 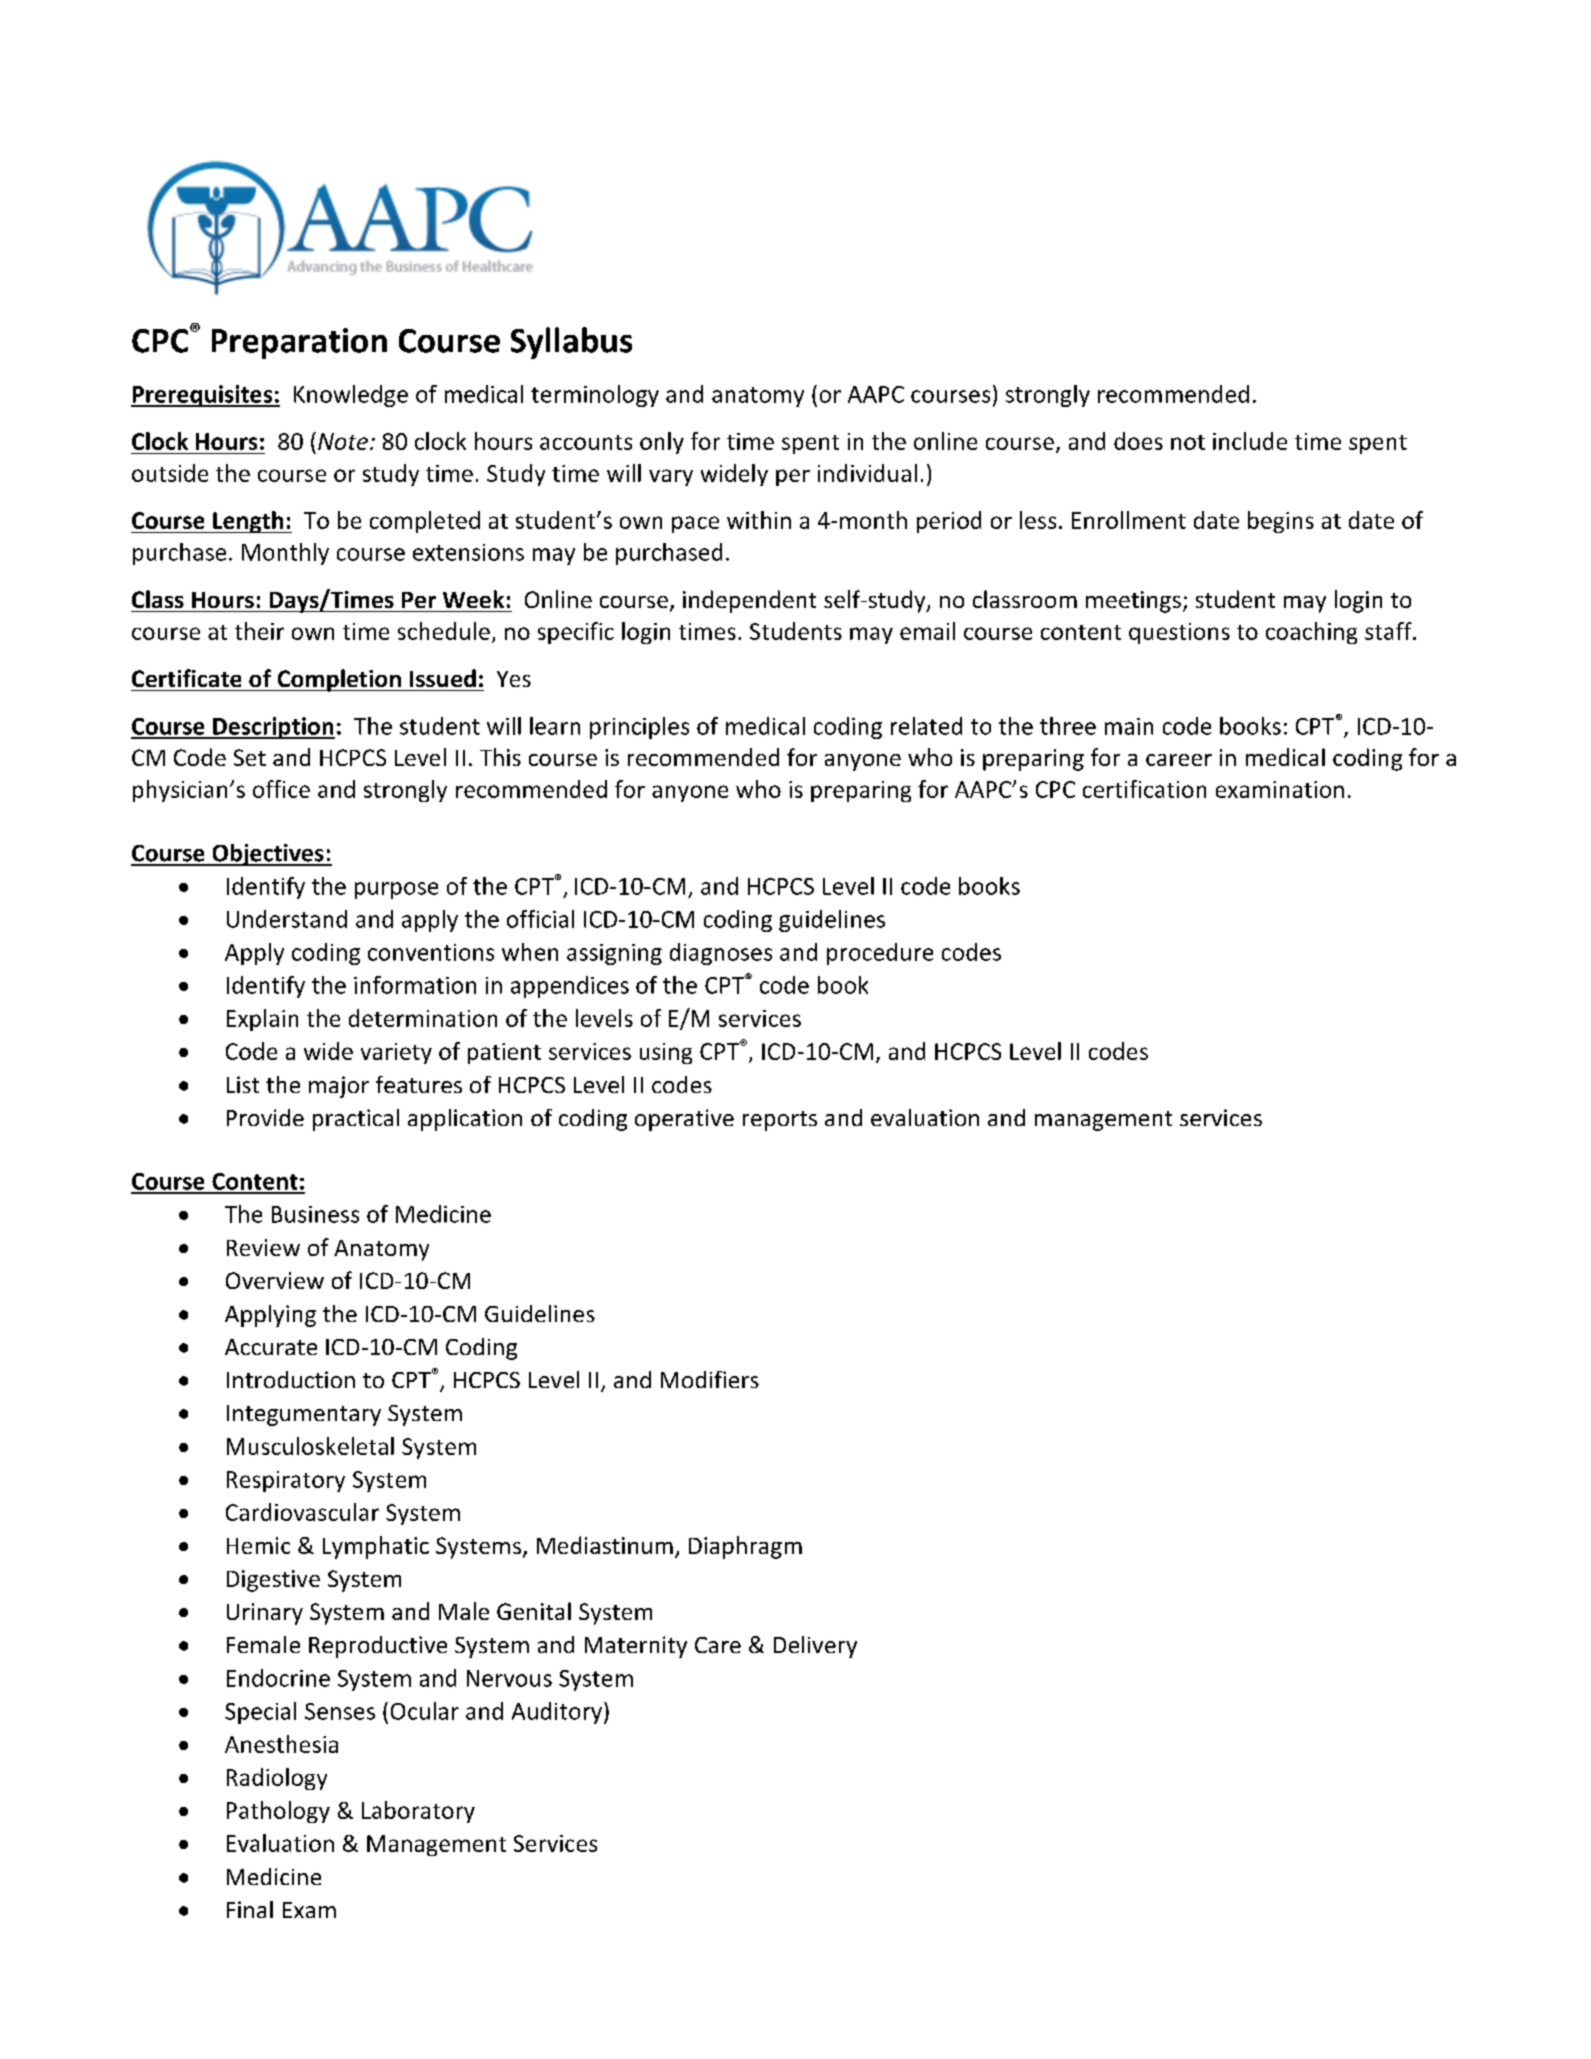 I want to click on Knowledge, so click(x=351, y=396).
